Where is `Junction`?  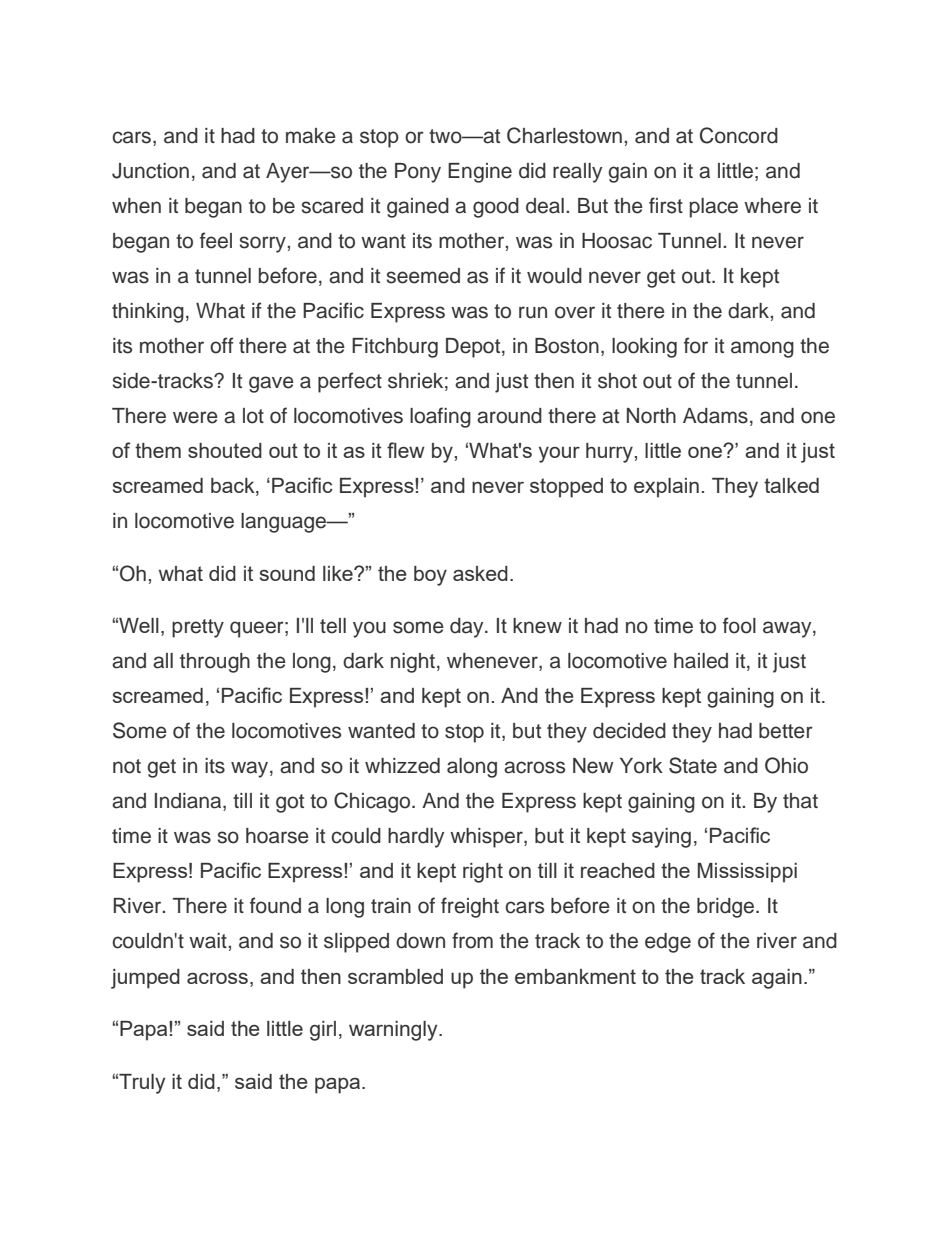
Junction is located at coordinates (150, 171).
